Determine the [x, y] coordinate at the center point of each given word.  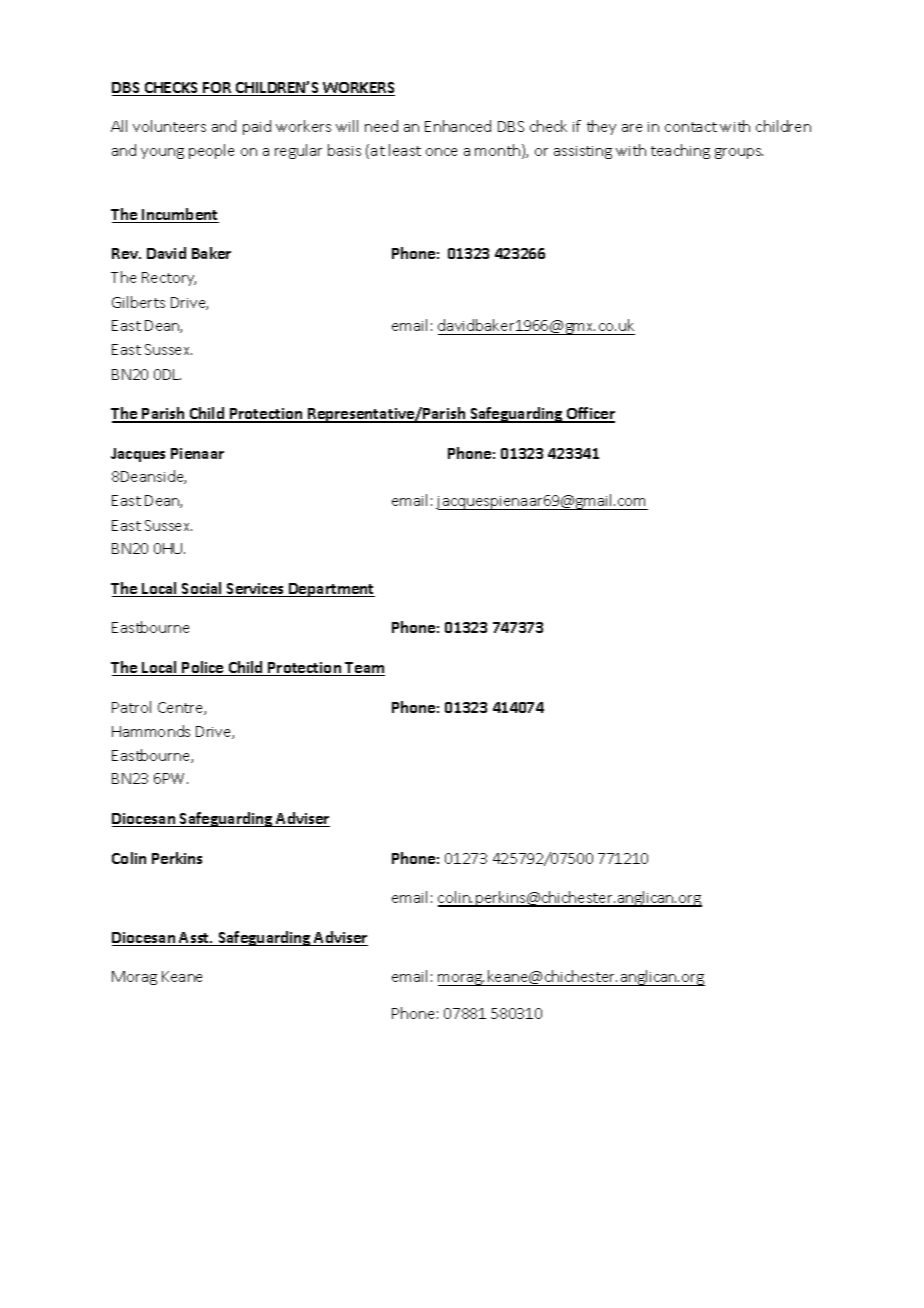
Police [203, 668]
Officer [590, 414]
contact [691, 127]
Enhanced [458, 126]
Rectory [169, 279]
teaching [680, 151]
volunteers [169, 126]
